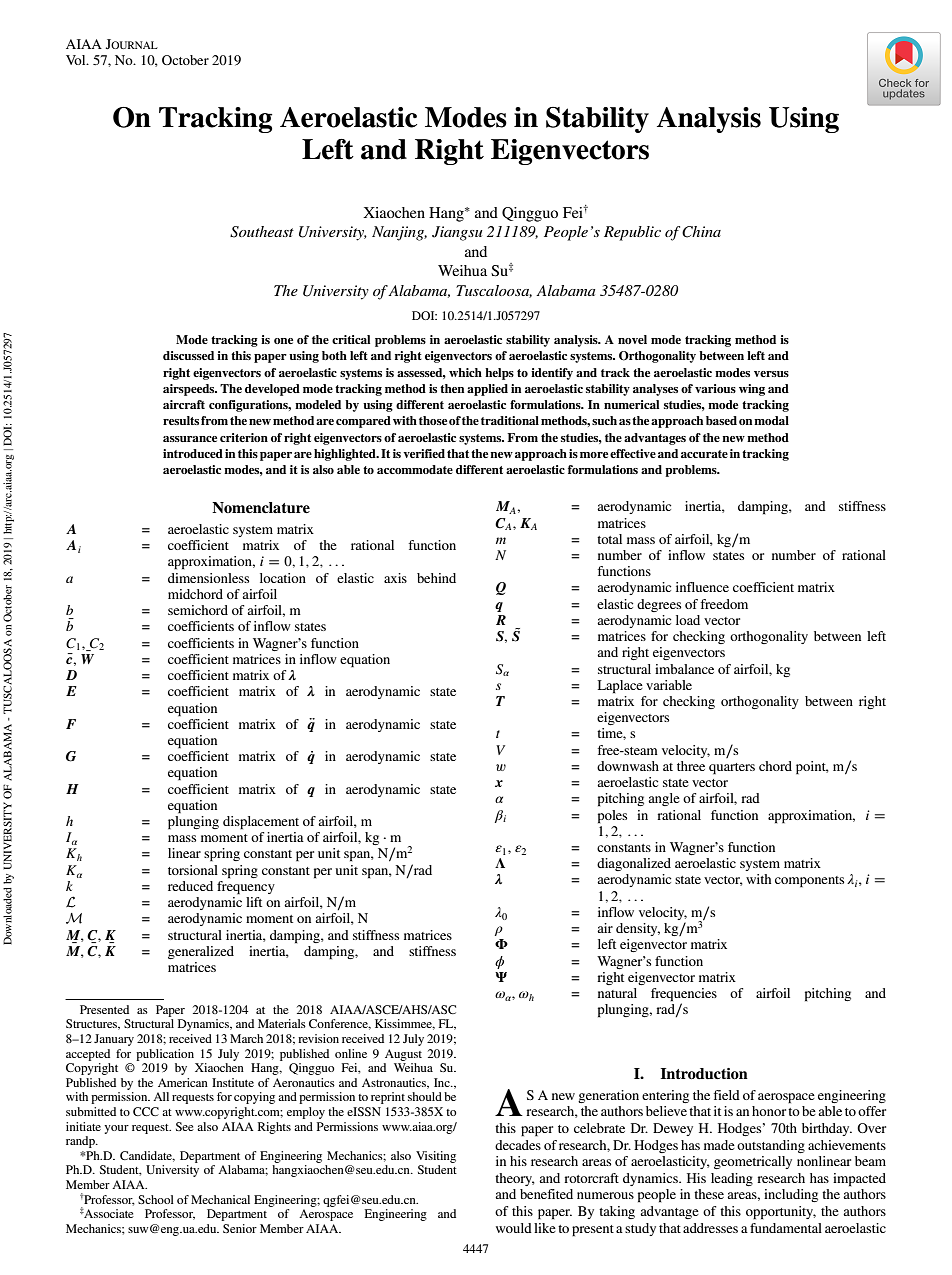 The height and width of the screenshot is (1275, 952). I want to click on reduced, so click(190, 886).
